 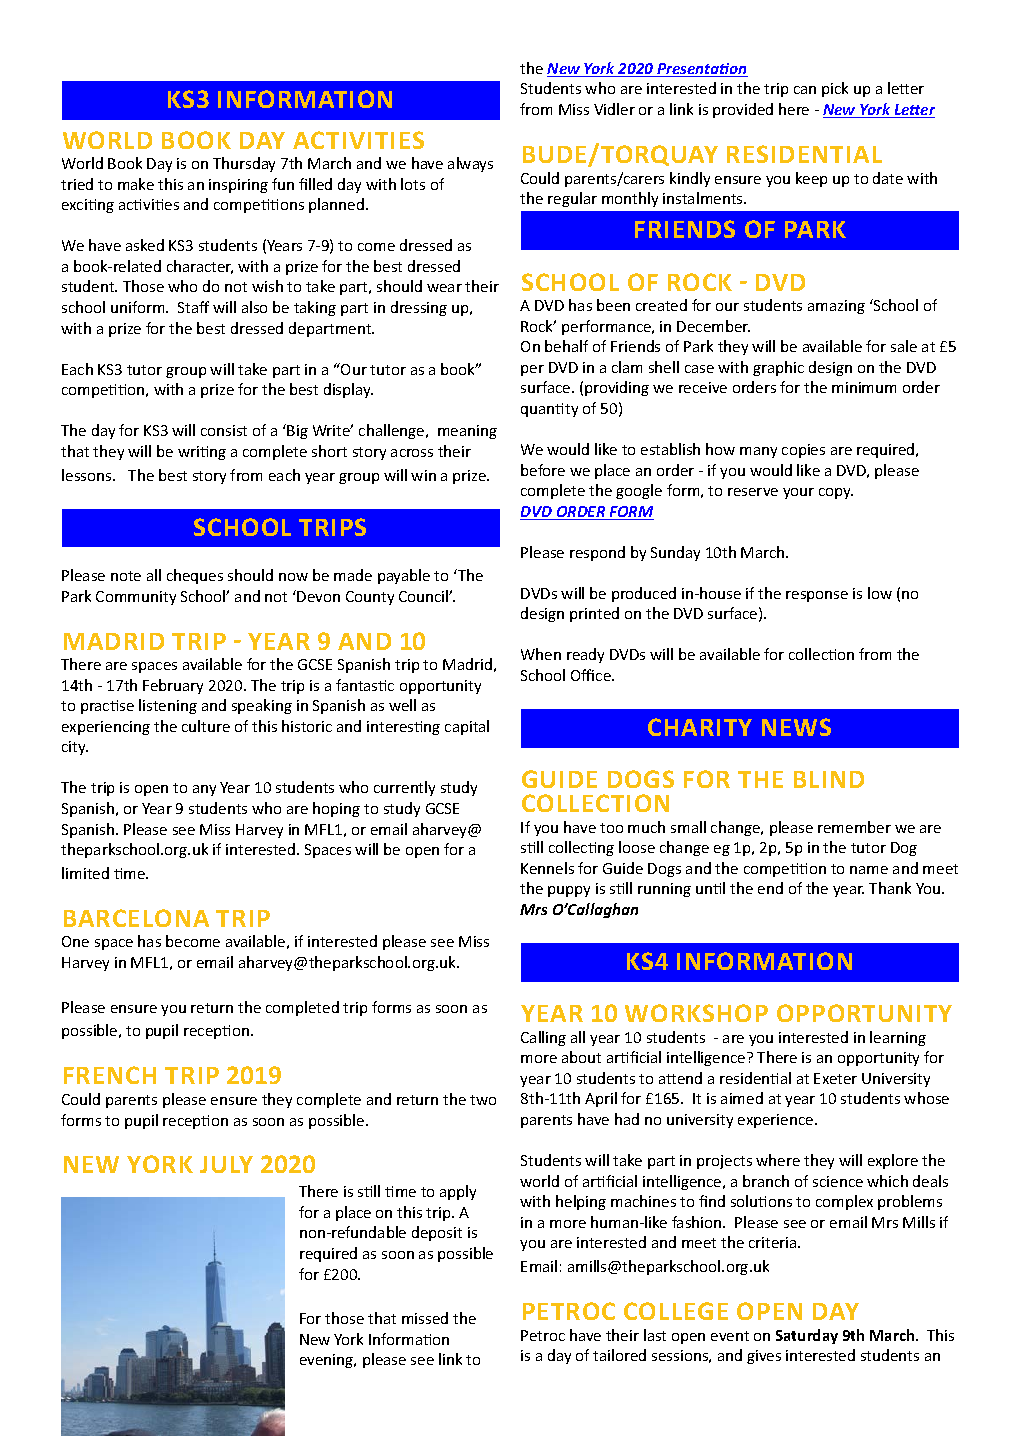 I want to click on always, so click(x=470, y=164).
